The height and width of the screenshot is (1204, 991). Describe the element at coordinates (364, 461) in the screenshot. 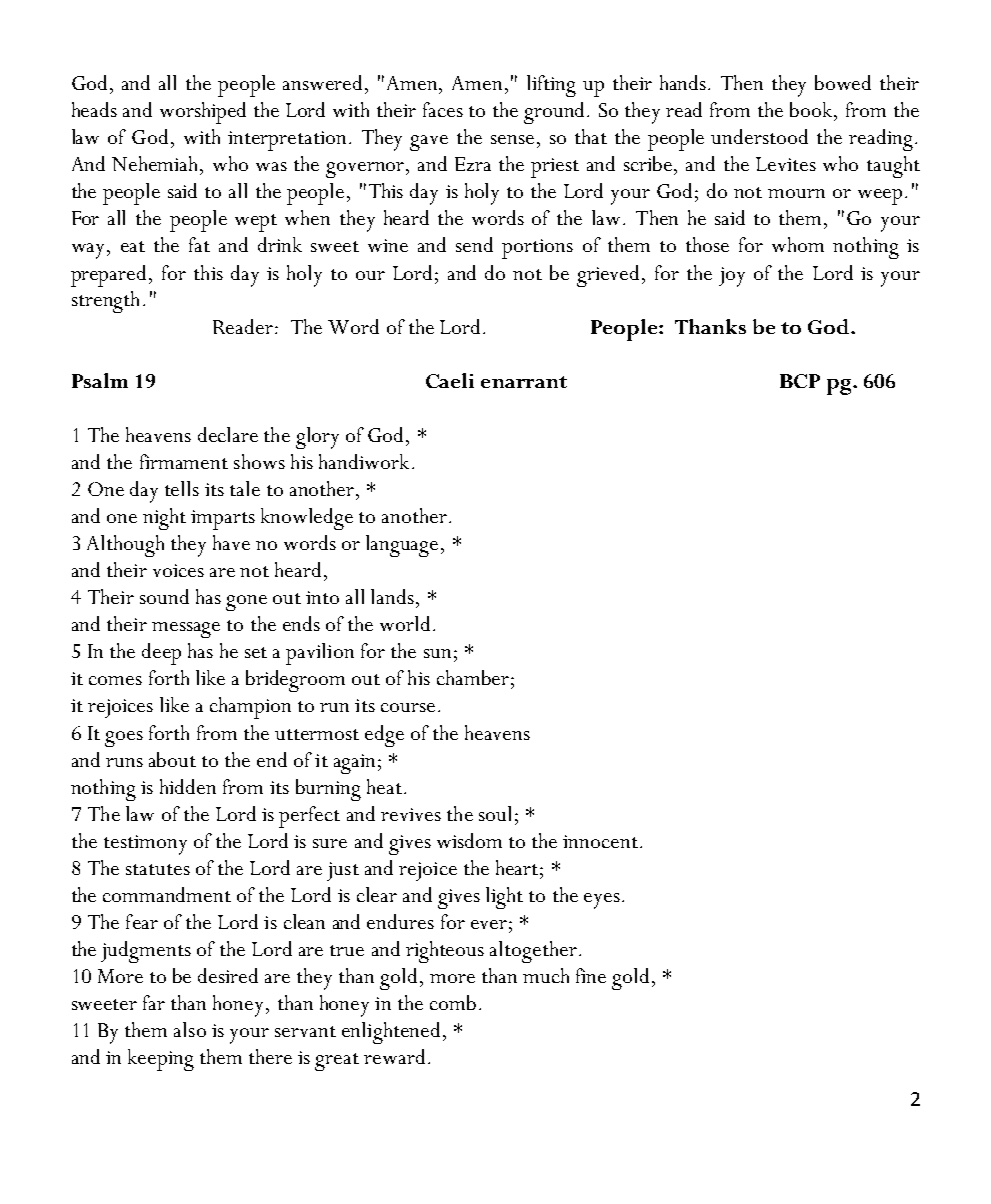

I see `handiwork` at that location.
